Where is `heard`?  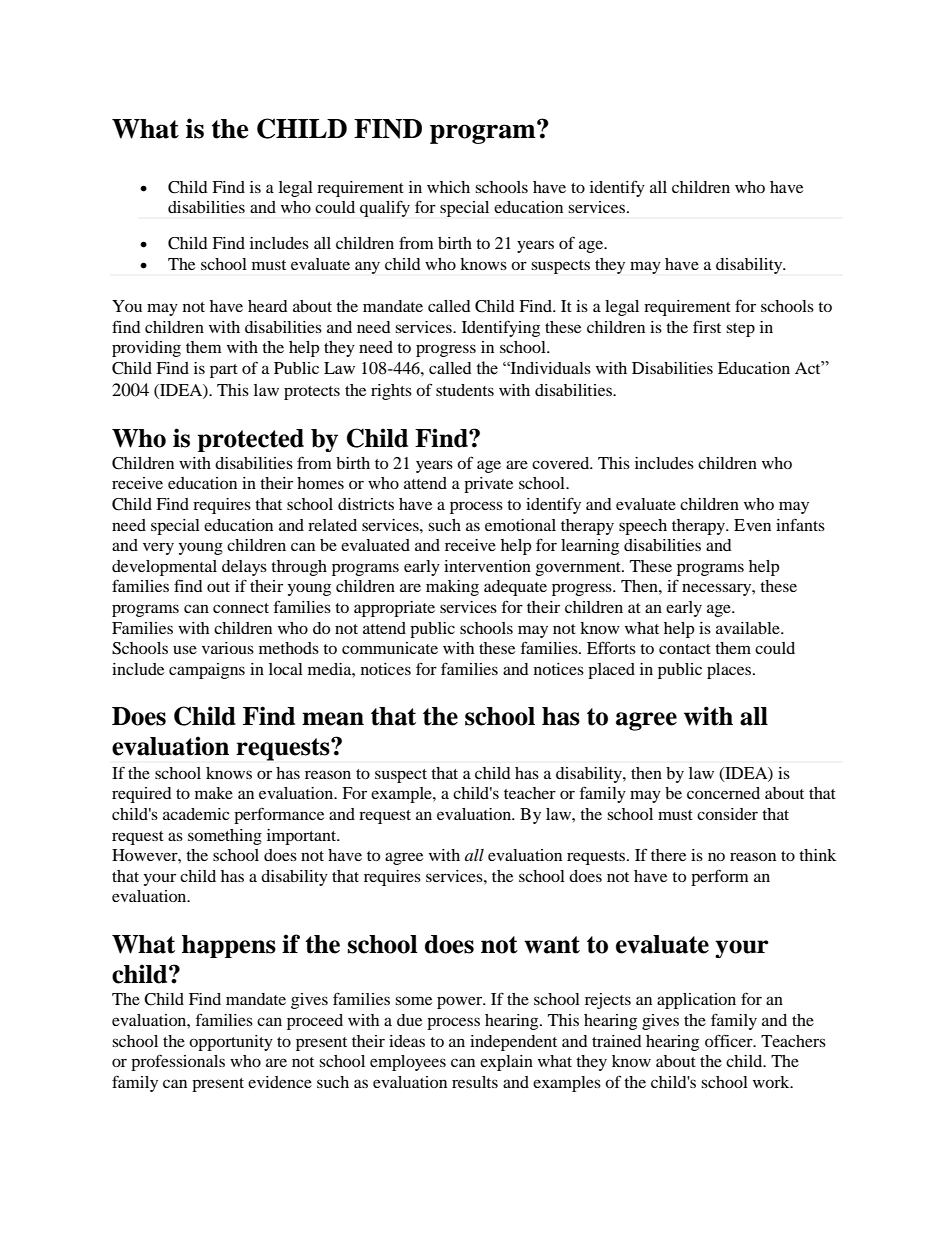
heard is located at coordinates (268, 306).
